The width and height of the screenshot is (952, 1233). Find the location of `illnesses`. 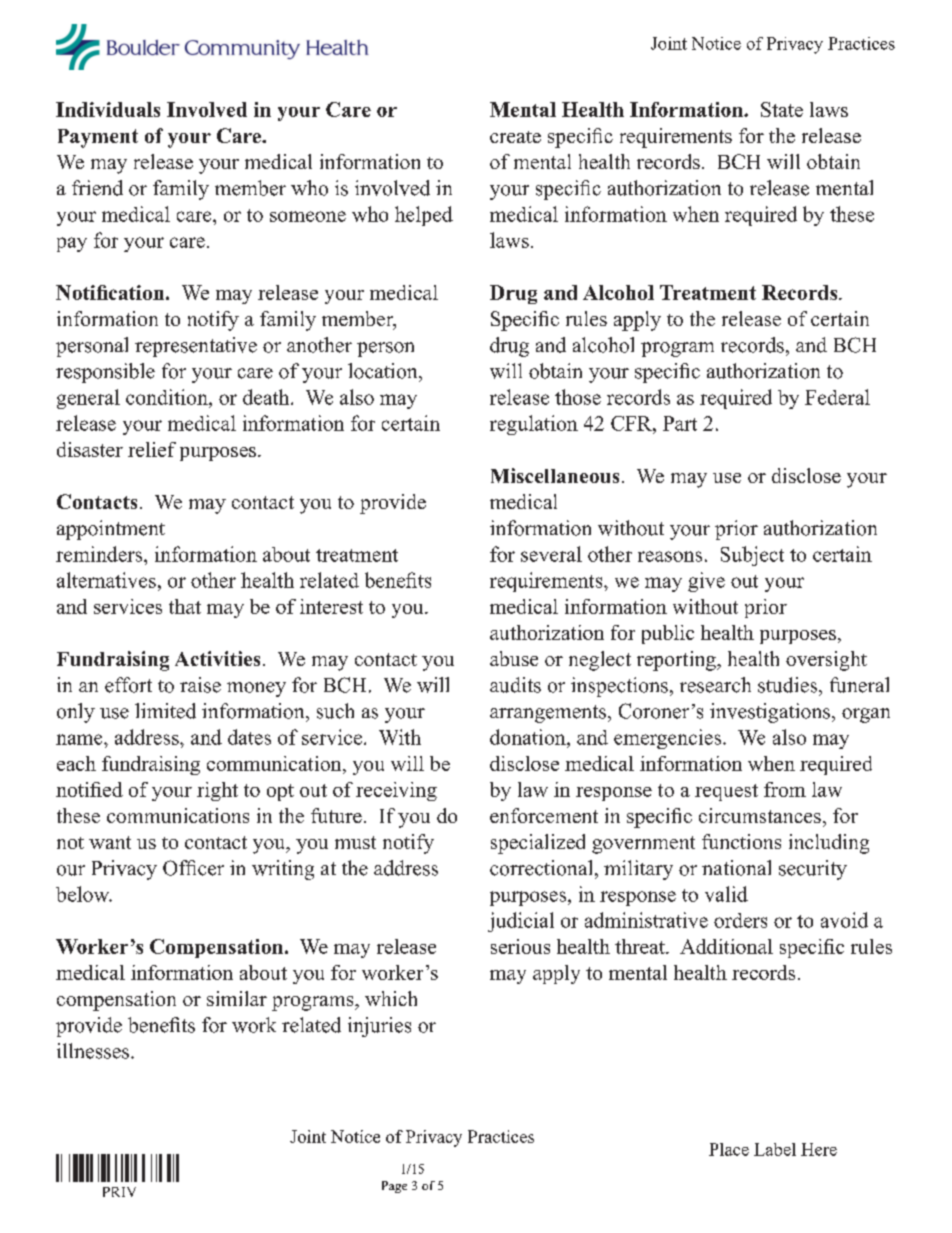

illnesses is located at coordinates (94, 1051).
